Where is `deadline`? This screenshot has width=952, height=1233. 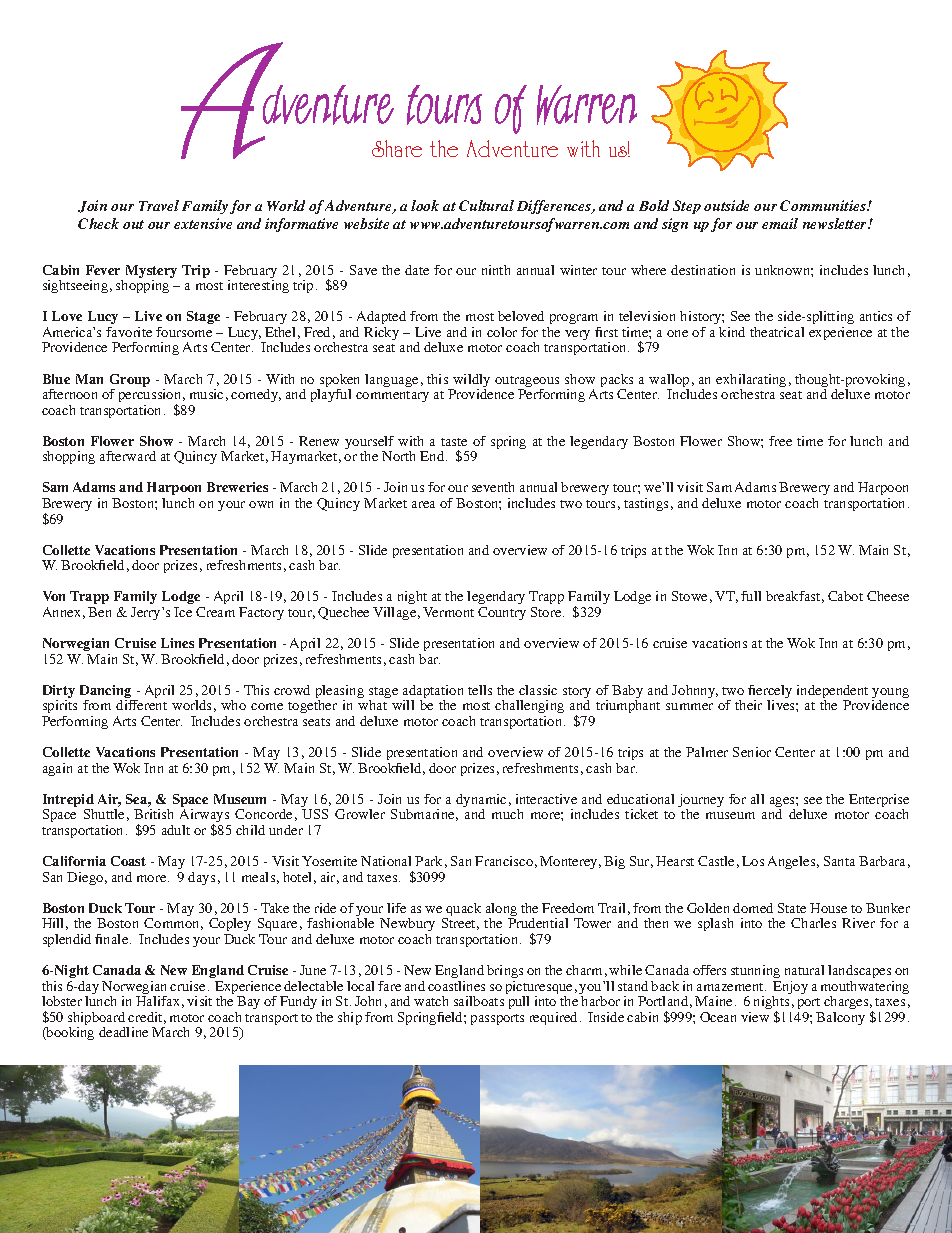 deadline is located at coordinates (123, 1032).
